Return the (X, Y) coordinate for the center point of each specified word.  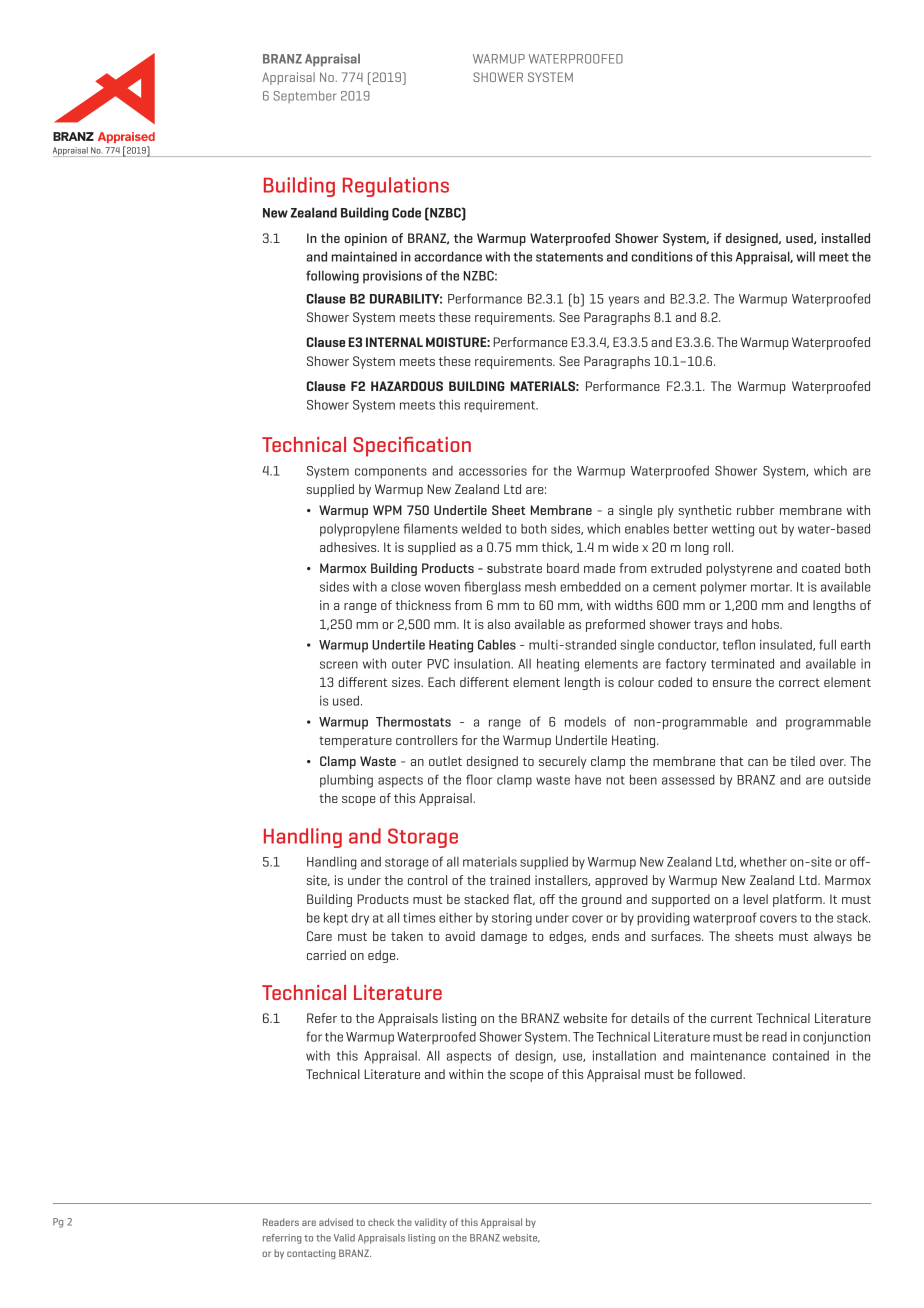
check (381, 1222)
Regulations (396, 187)
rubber (755, 510)
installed (846, 238)
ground (602, 900)
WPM (387, 510)
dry (360, 919)
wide (625, 547)
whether (763, 861)
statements (569, 257)
